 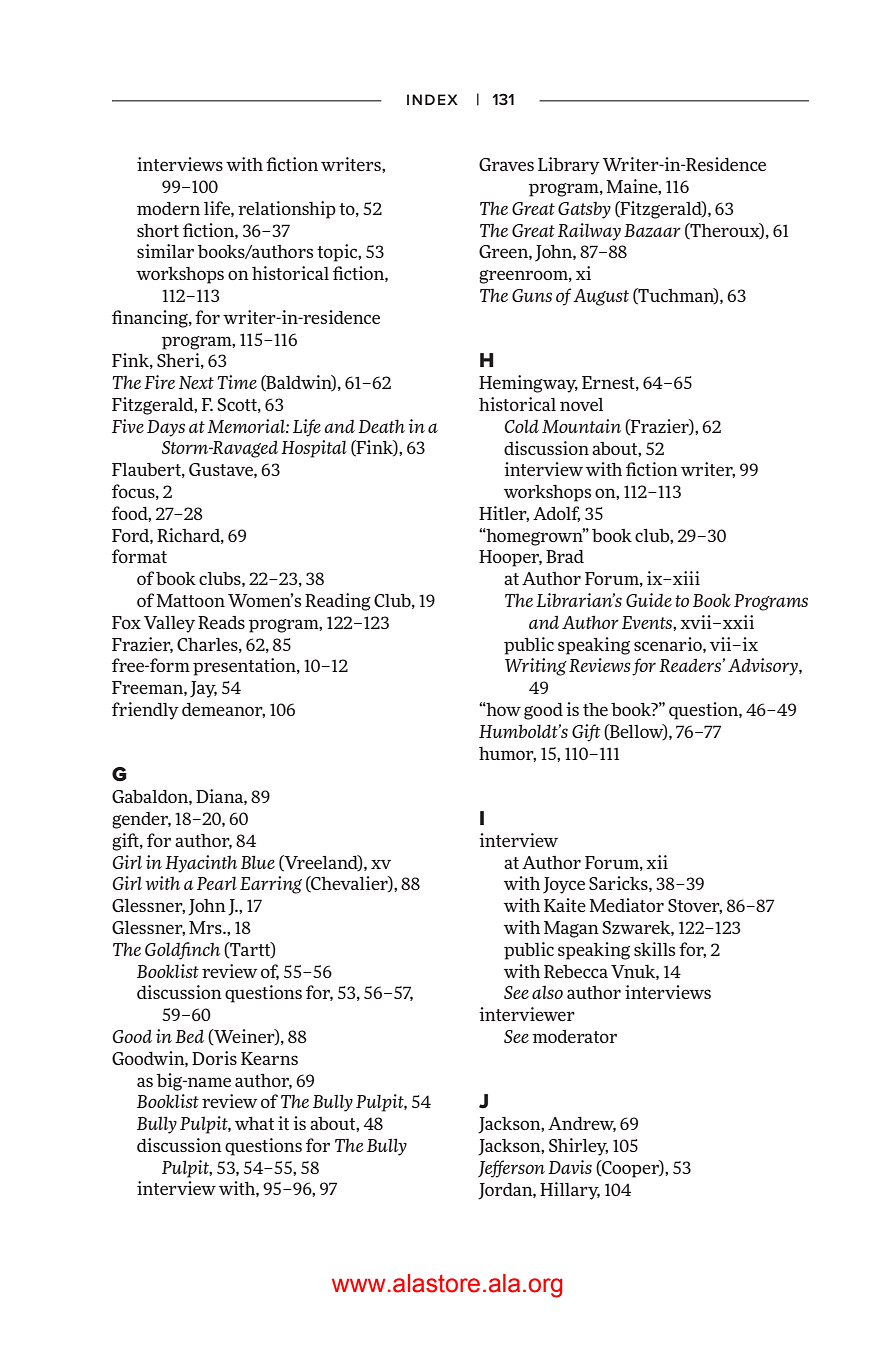 What do you see at coordinates (511, 1169) in the image?
I see `Jefferson` at bounding box center [511, 1169].
